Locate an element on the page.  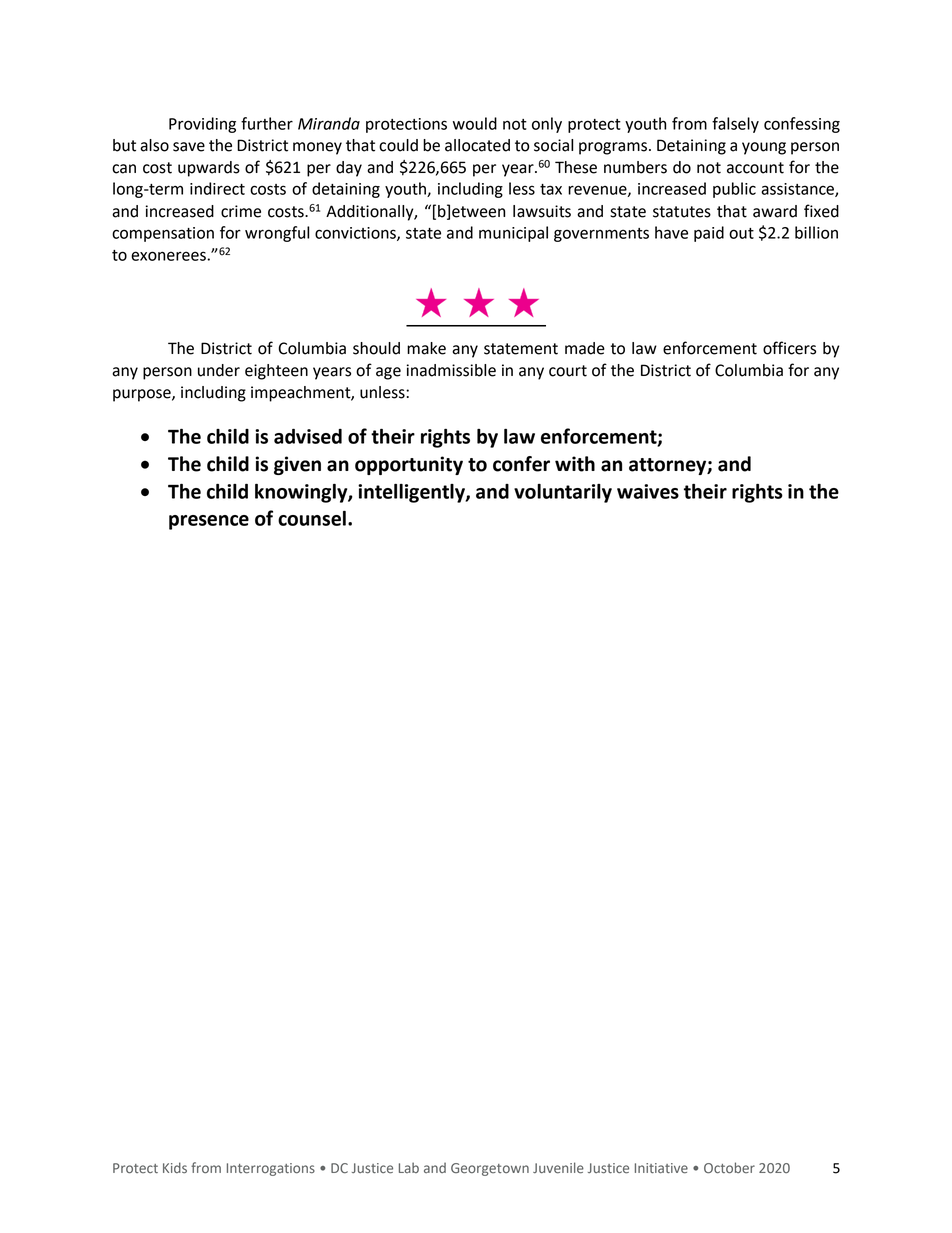
allocated is located at coordinates (477, 145).
